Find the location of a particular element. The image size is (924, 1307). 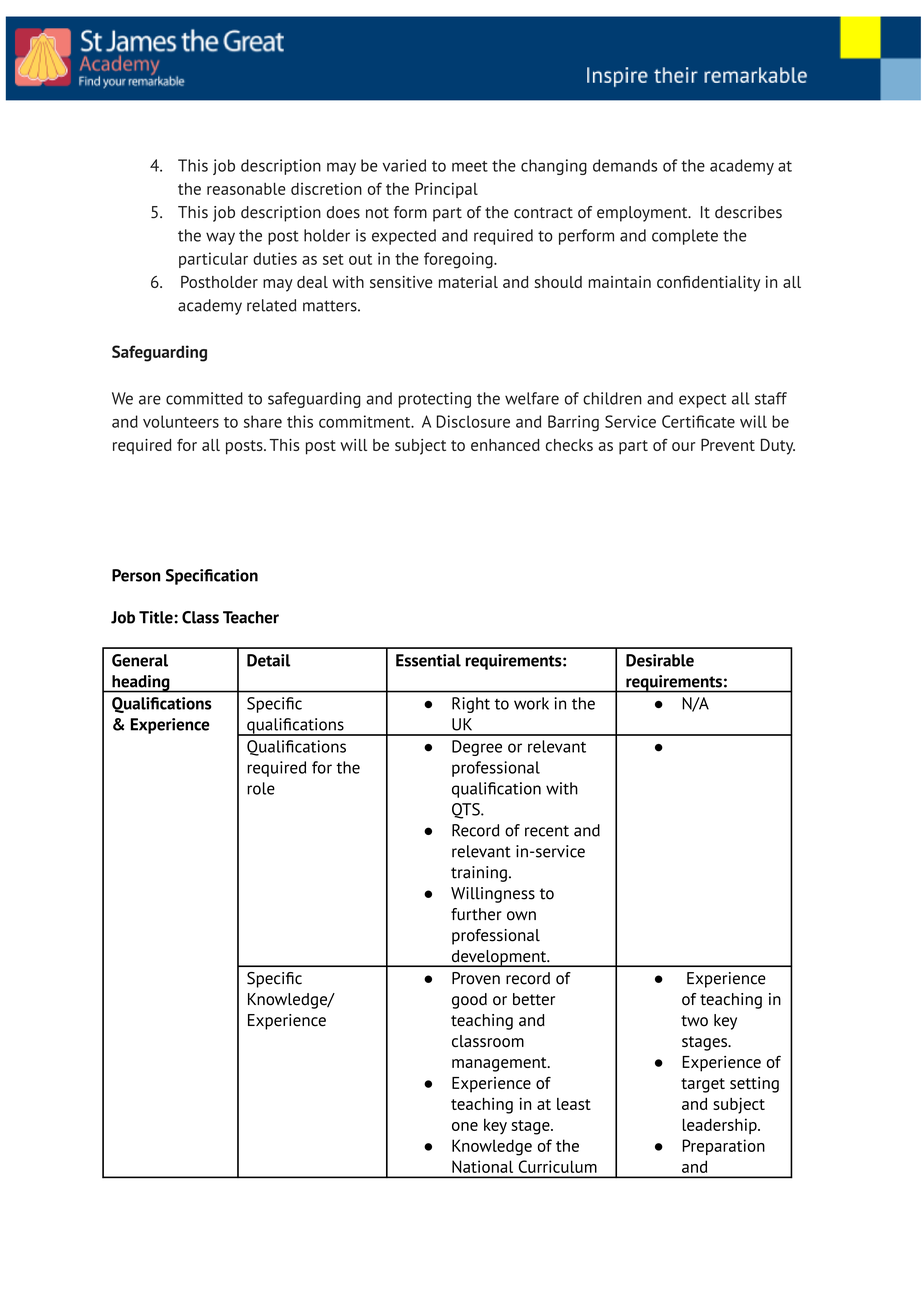

describes is located at coordinates (748, 212).
